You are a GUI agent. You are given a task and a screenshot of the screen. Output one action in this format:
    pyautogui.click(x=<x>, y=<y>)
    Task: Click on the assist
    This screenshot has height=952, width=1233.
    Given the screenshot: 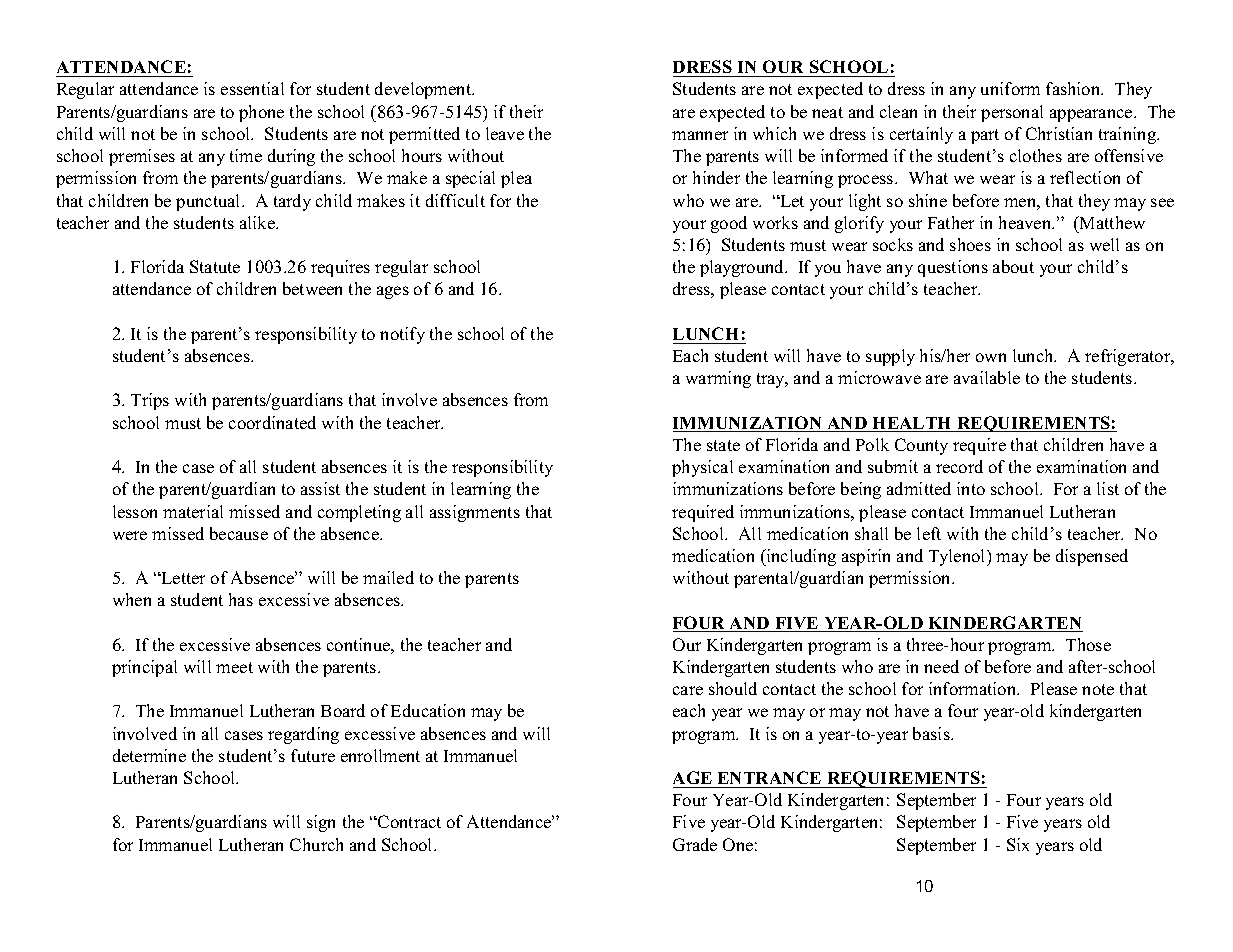 What is the action you would take?
    pyautogui.click(x=320, y=488)
